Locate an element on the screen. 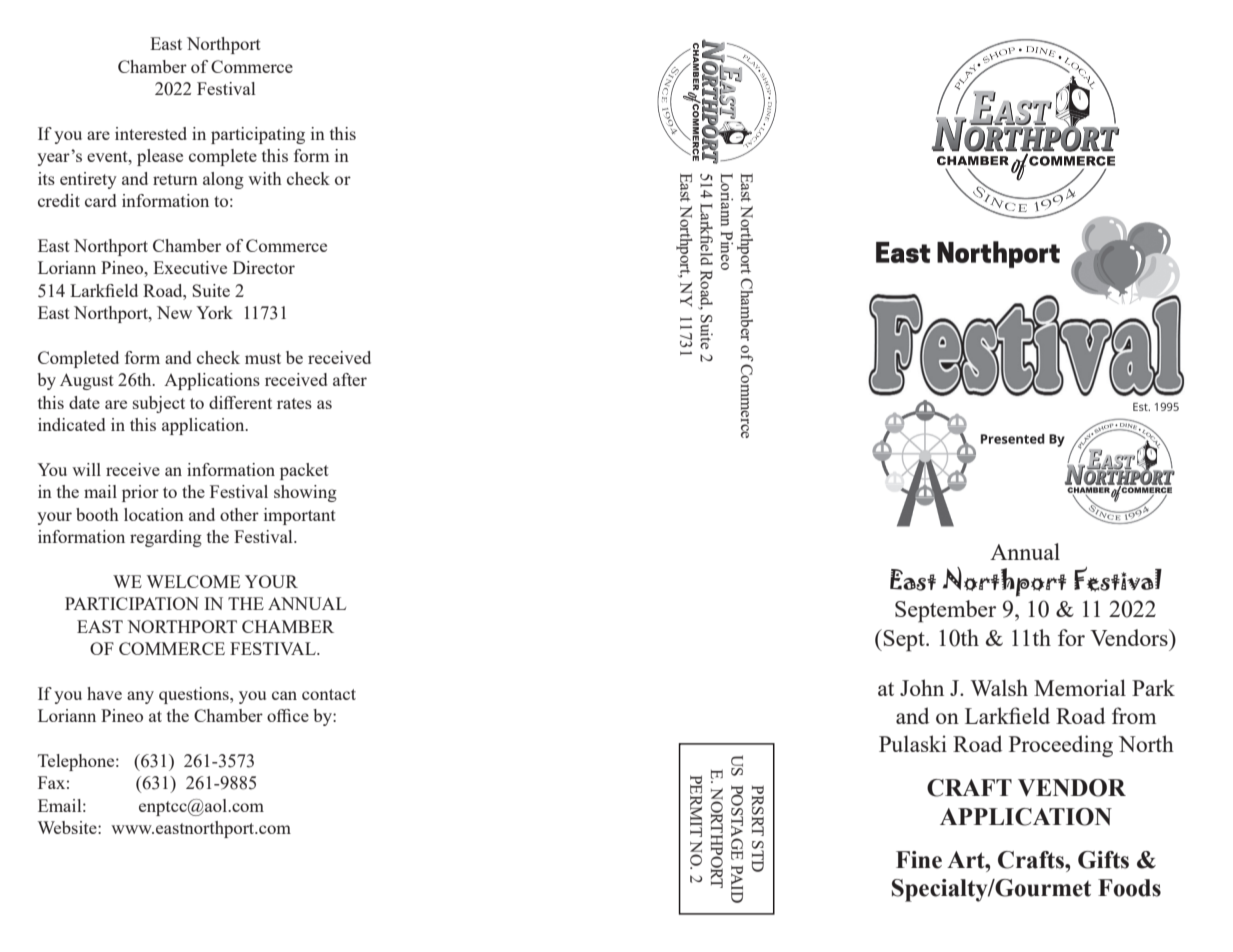  with is located at coordinates (265, 178).
